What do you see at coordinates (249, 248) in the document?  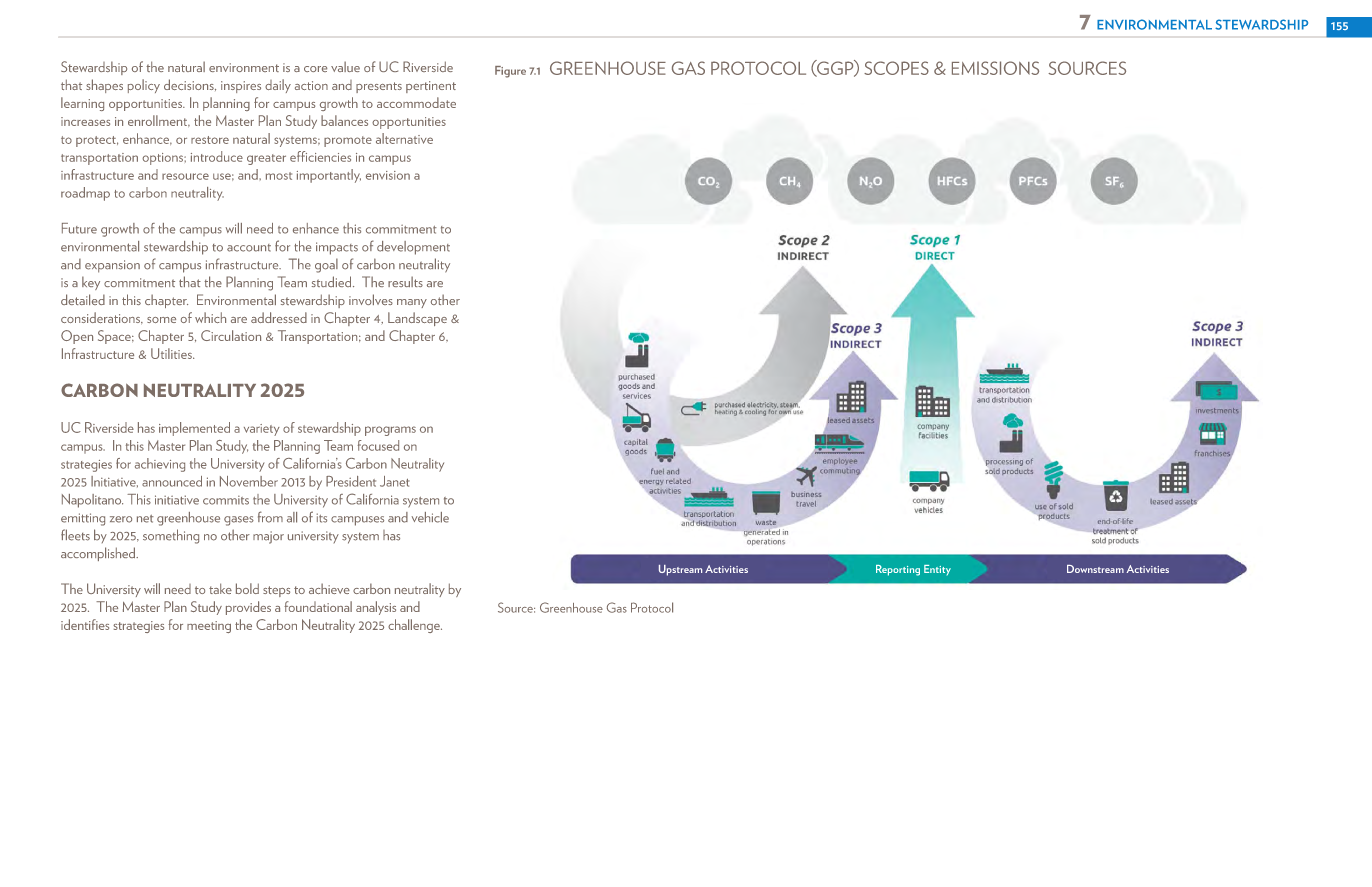 I see `account` at bounding box center [249, 248].
